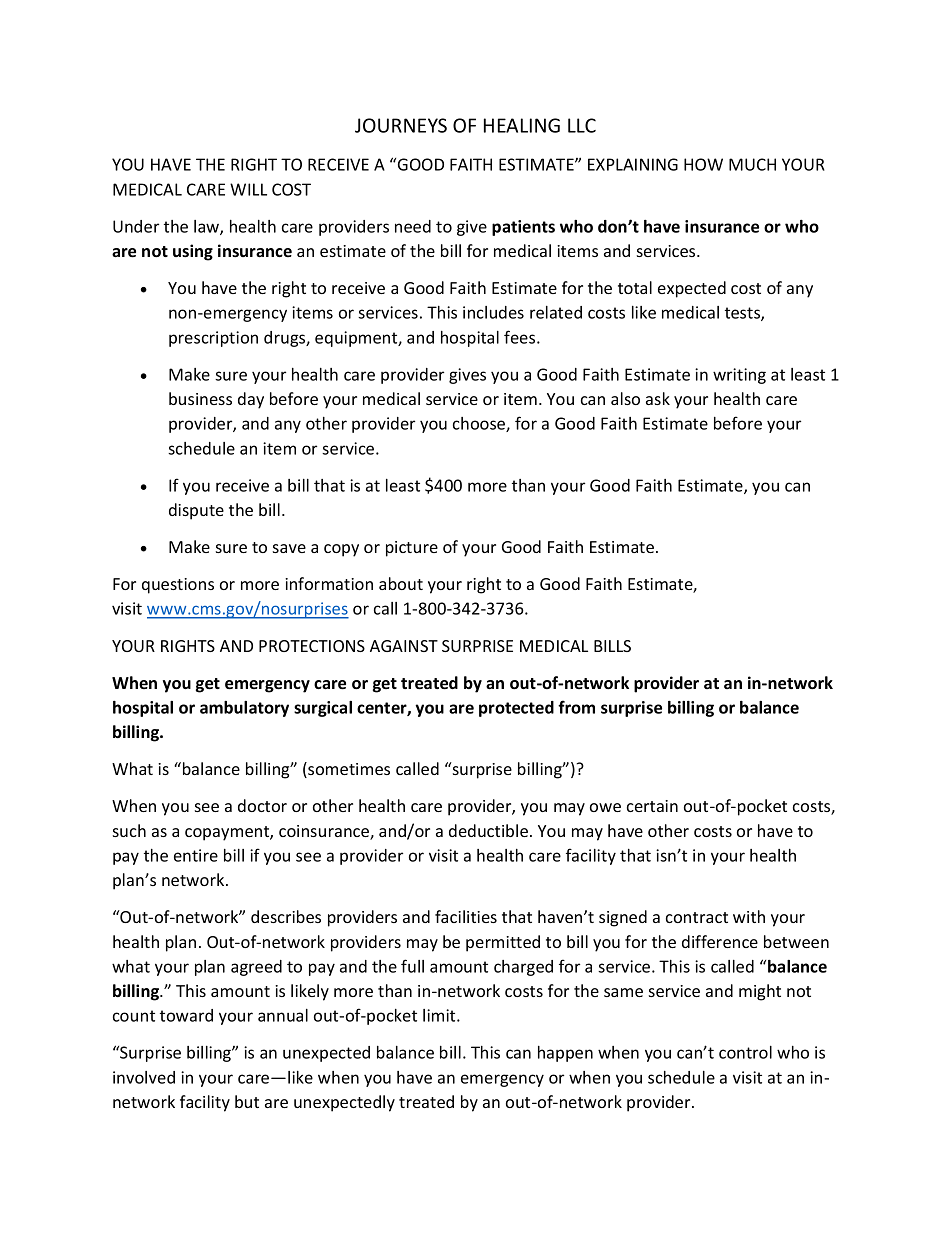 The height and width of the image is (1233, 952). I want to click on but, so click(247, 1101).
